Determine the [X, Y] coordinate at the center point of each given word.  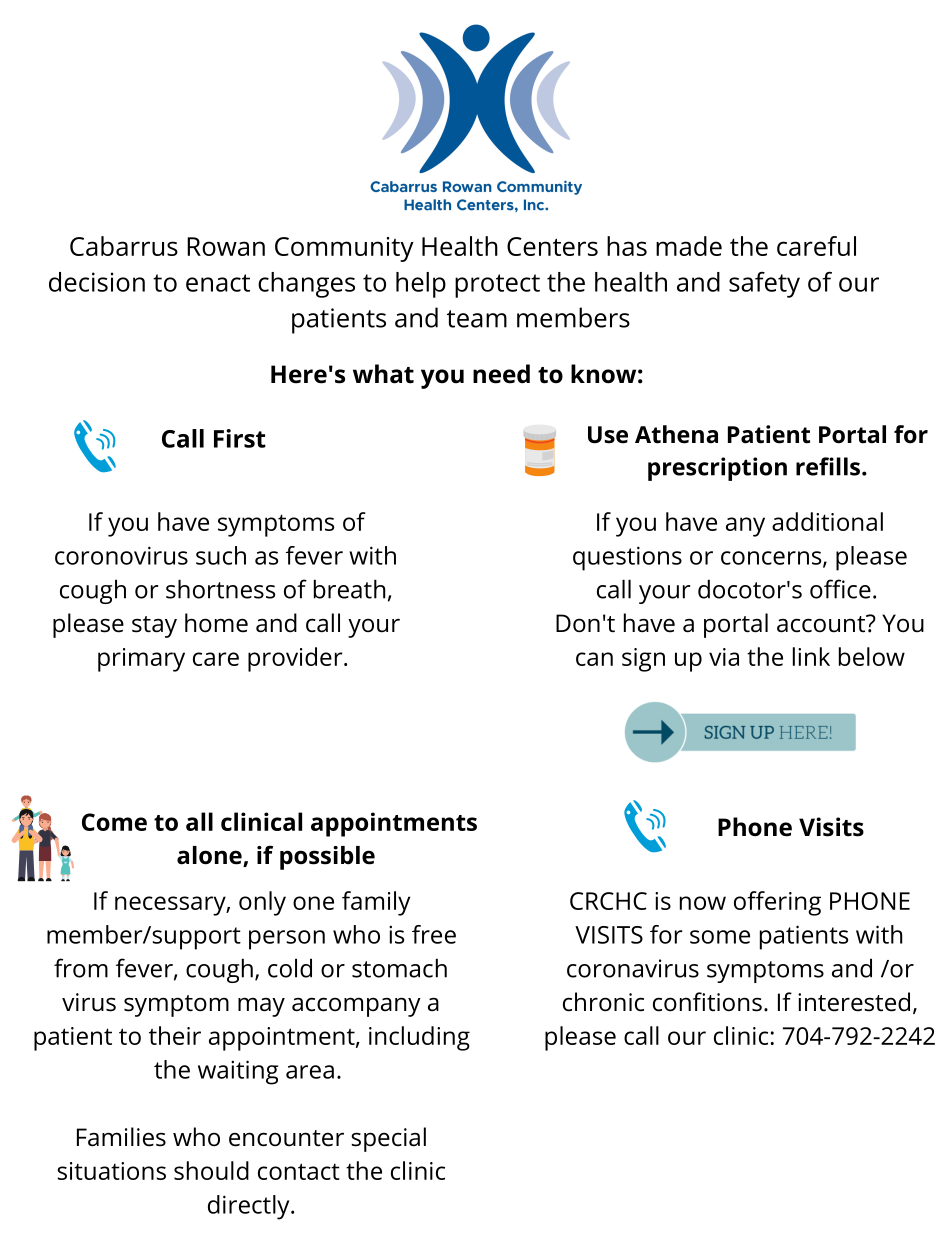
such [221, 555]
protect [497, 286]
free [434, 934]
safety [764, 285]
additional [827, 521]
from [81, 968]
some [720, 937]
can [594, 659]
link [811, 656]
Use [608, 435]
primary [141, 660]
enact [218, 283]
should [211, 1170]
